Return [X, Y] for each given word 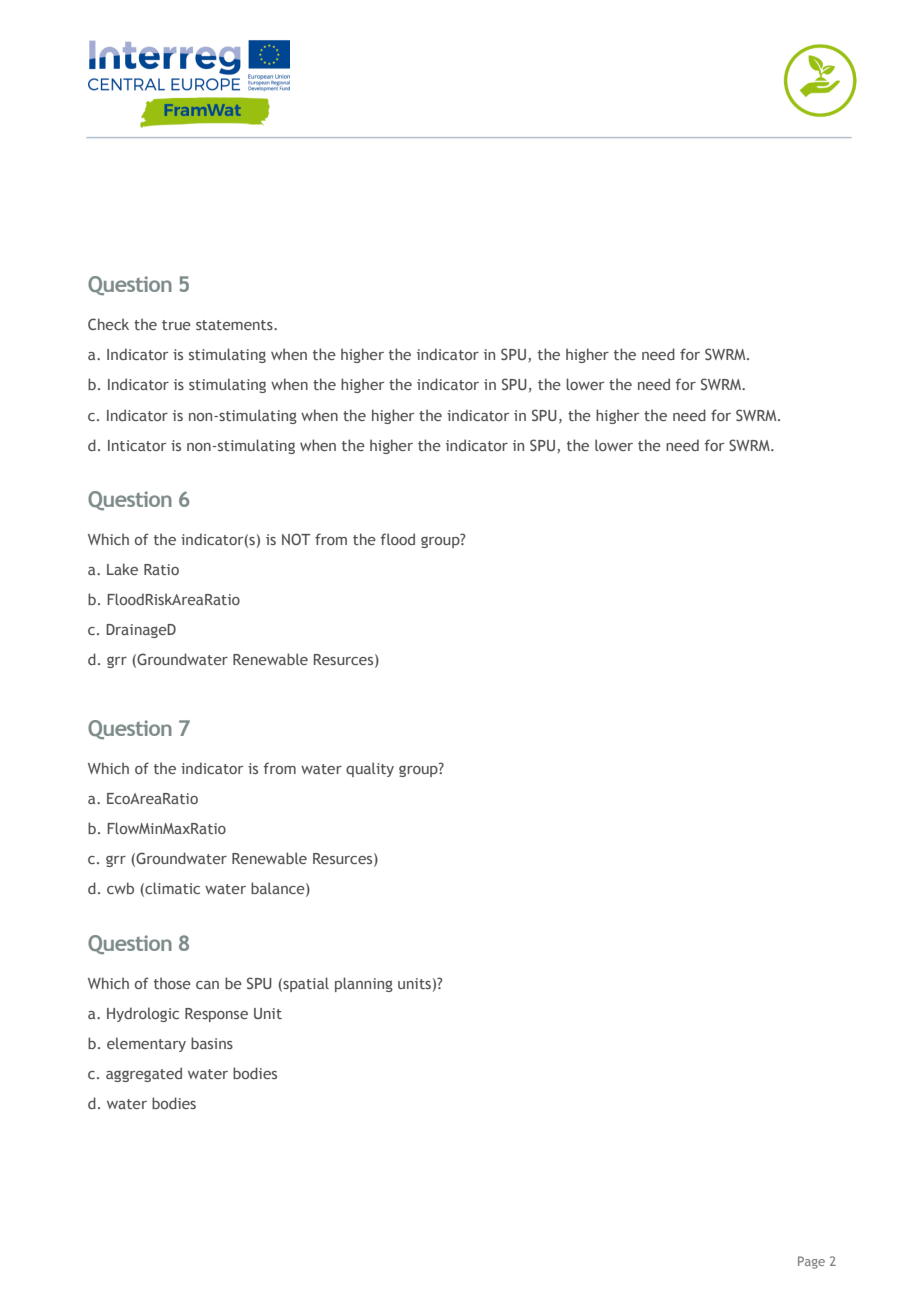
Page [811, 1262]
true [176, 325]
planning [364, 984]
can [207, 985]
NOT [296, 539]
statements [235, 325]
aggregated [144, 1074]
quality [370, 769]
